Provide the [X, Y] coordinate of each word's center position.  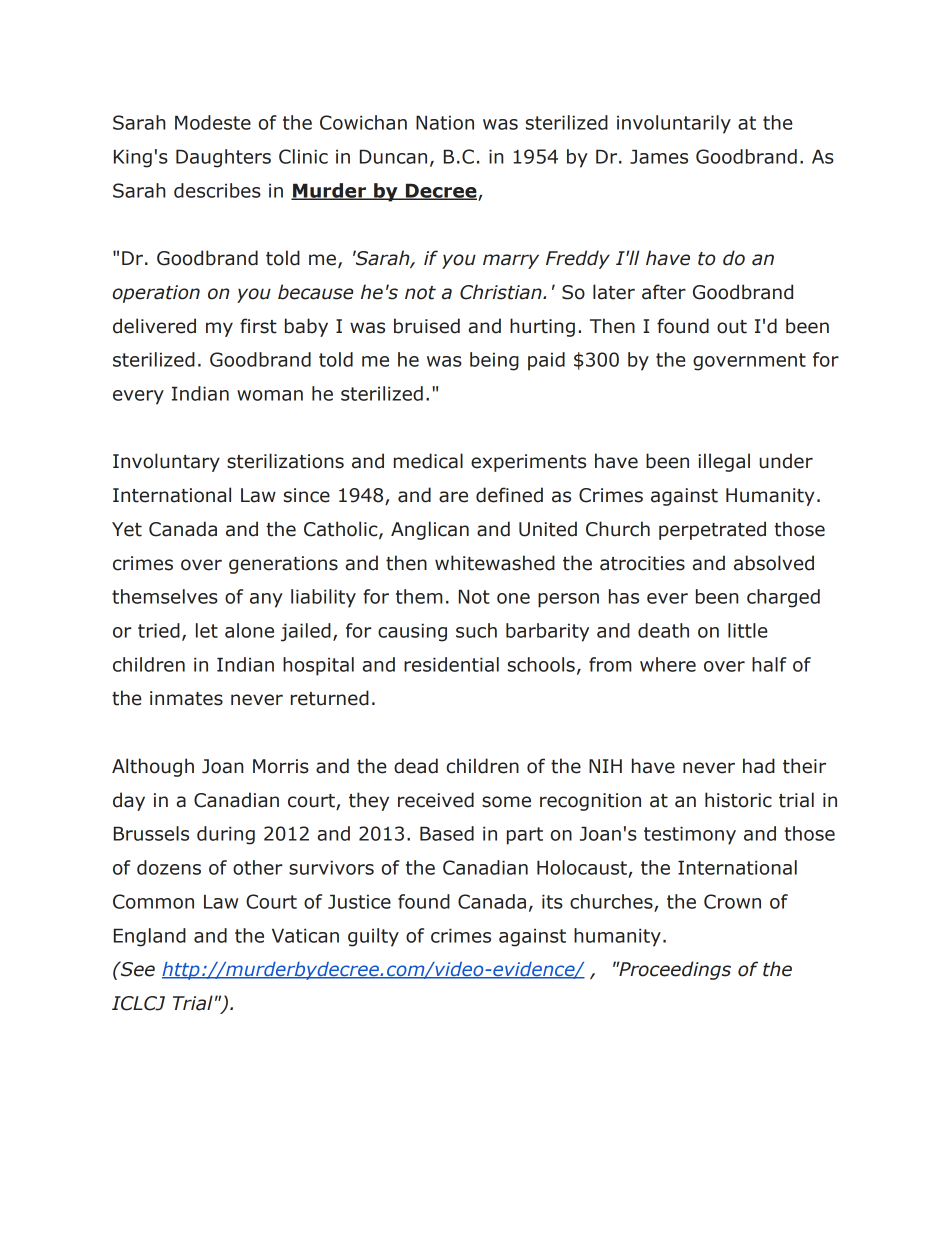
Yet [127, 529]
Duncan [393, 156]
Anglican [430, 530]
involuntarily [674, 124]
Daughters [223, 158]
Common [153, 901]
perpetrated [712, 530]
